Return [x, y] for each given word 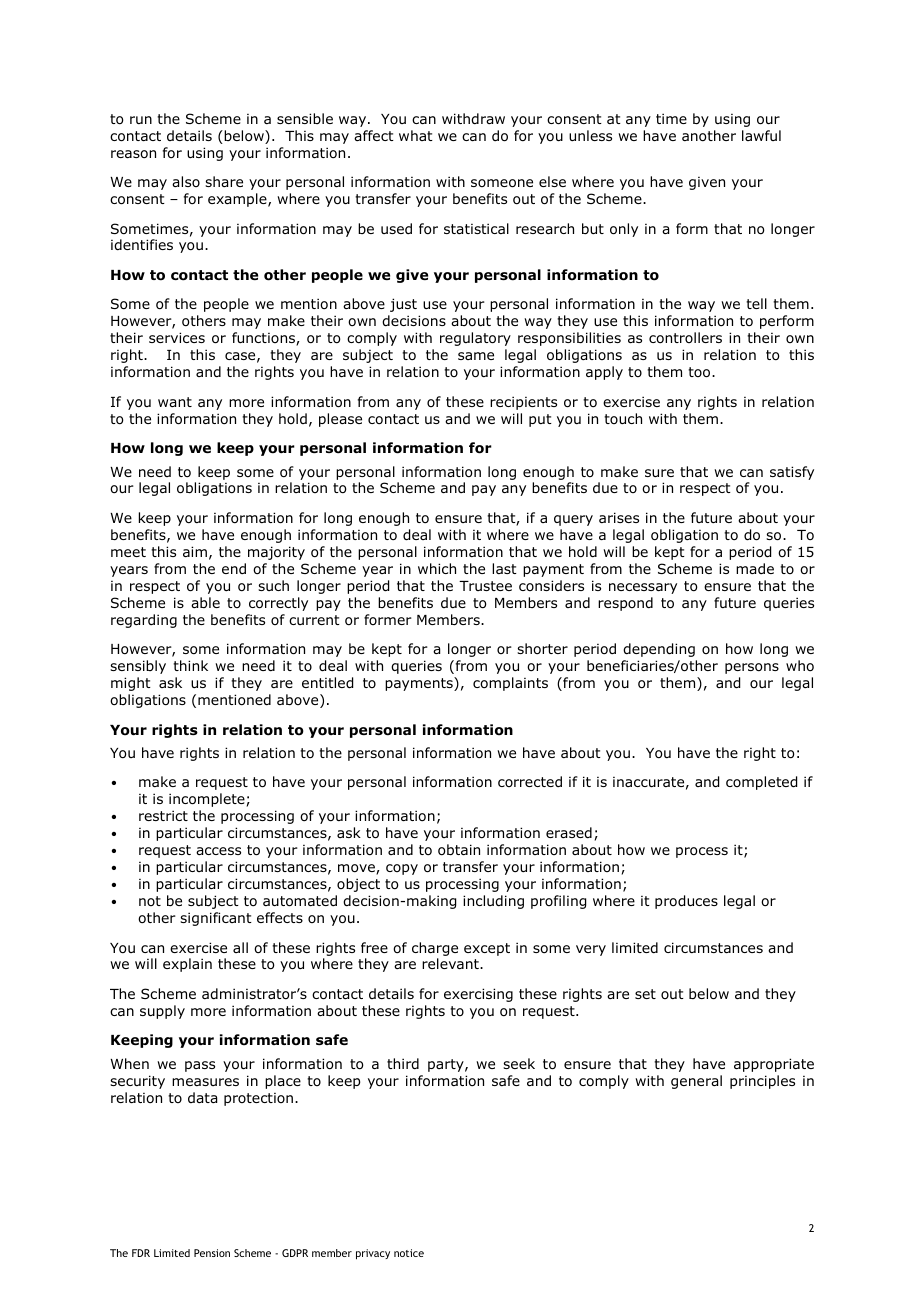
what [416, 135]
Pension [212, 1253]
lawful [761, 135]
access [218, 851]
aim [195, 551]
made [755, 568]
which [437, 568]
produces [686, 902]
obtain [459, 850]
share [224, 181]
